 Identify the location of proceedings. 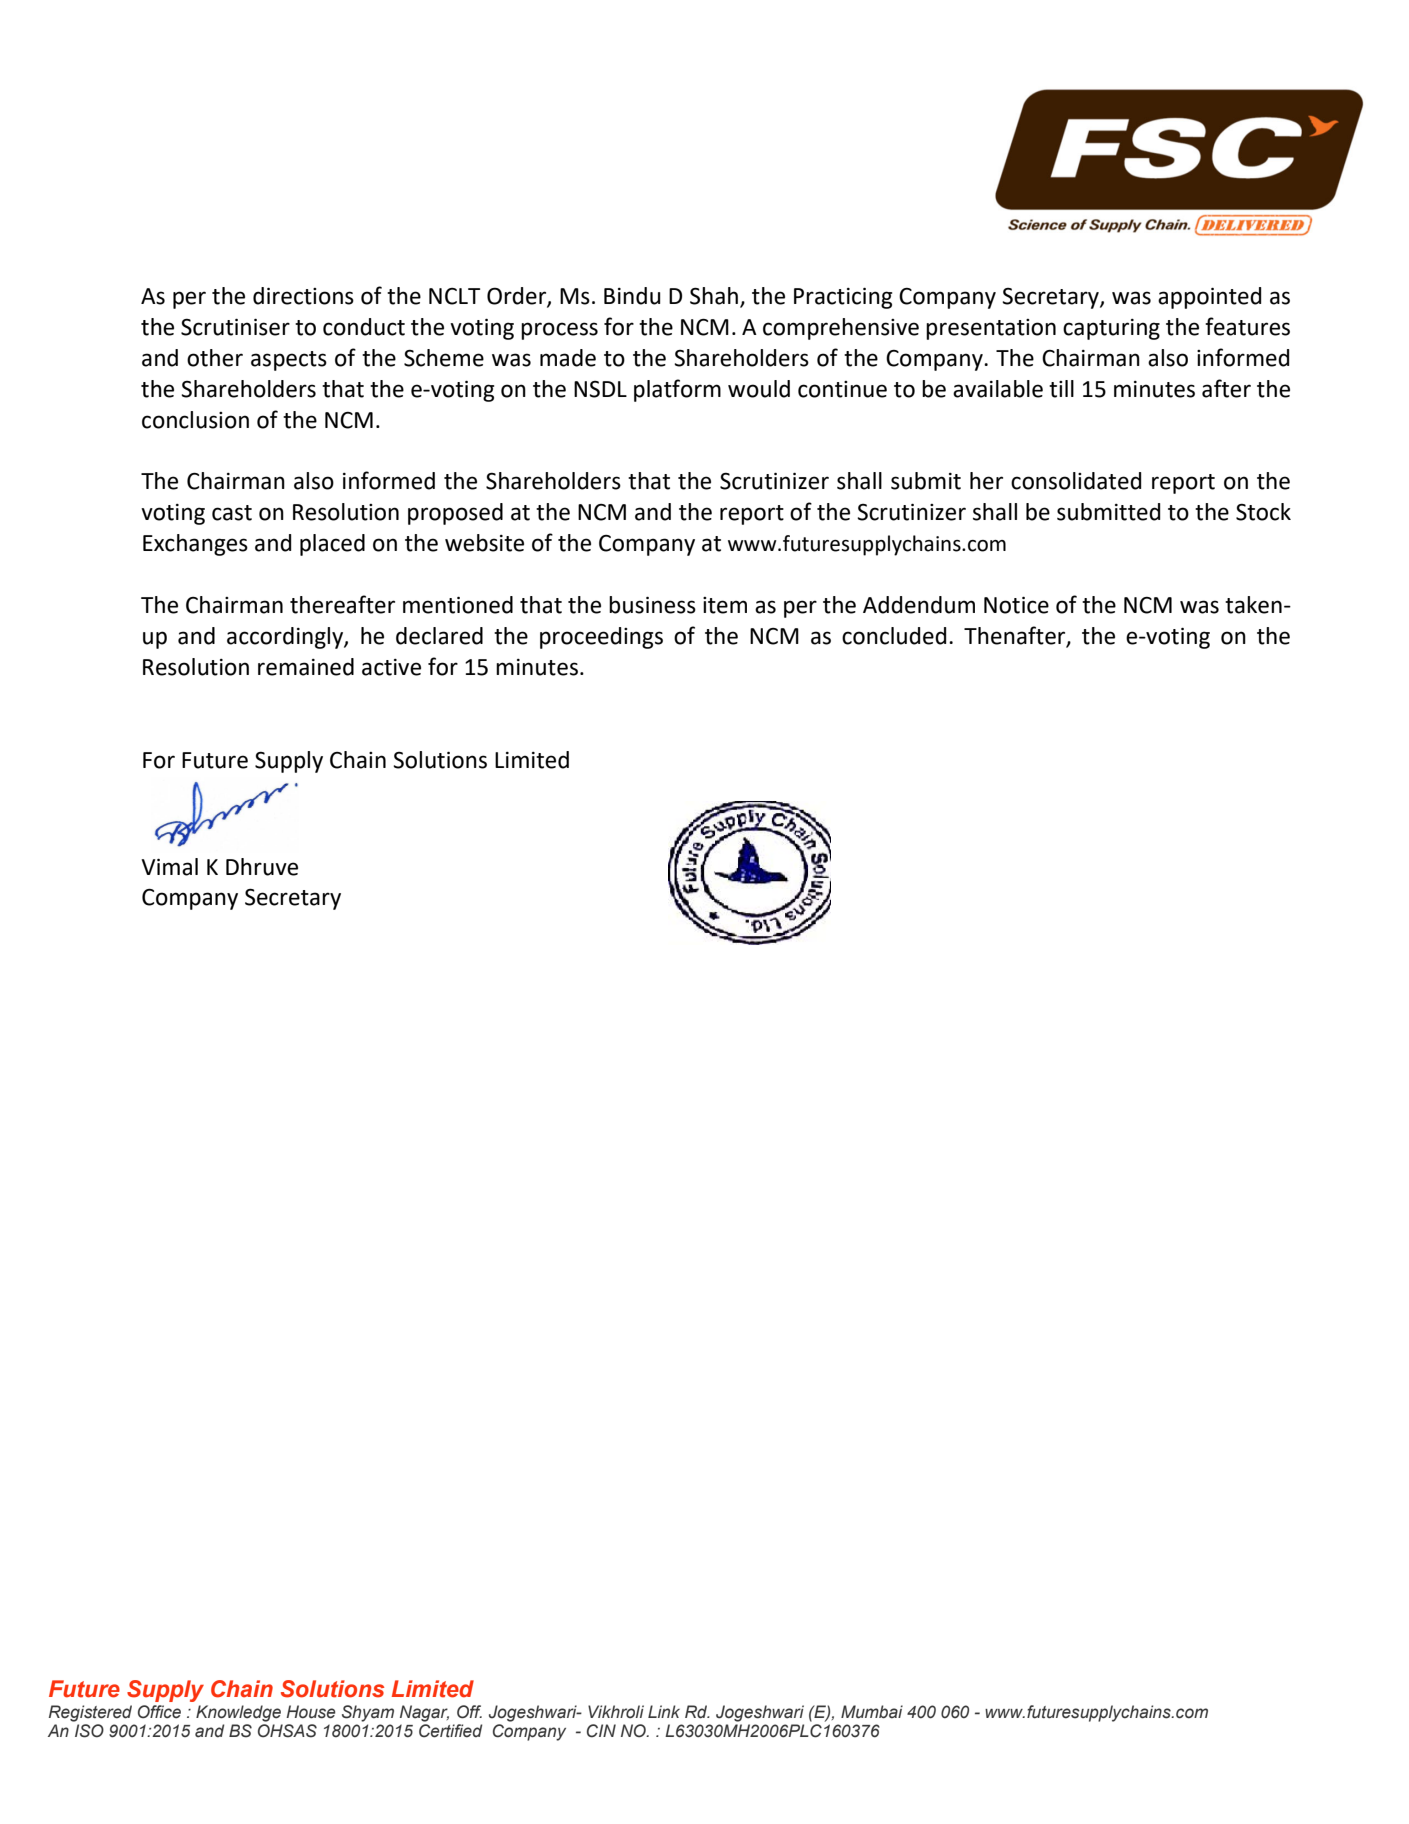
(601, 638).
